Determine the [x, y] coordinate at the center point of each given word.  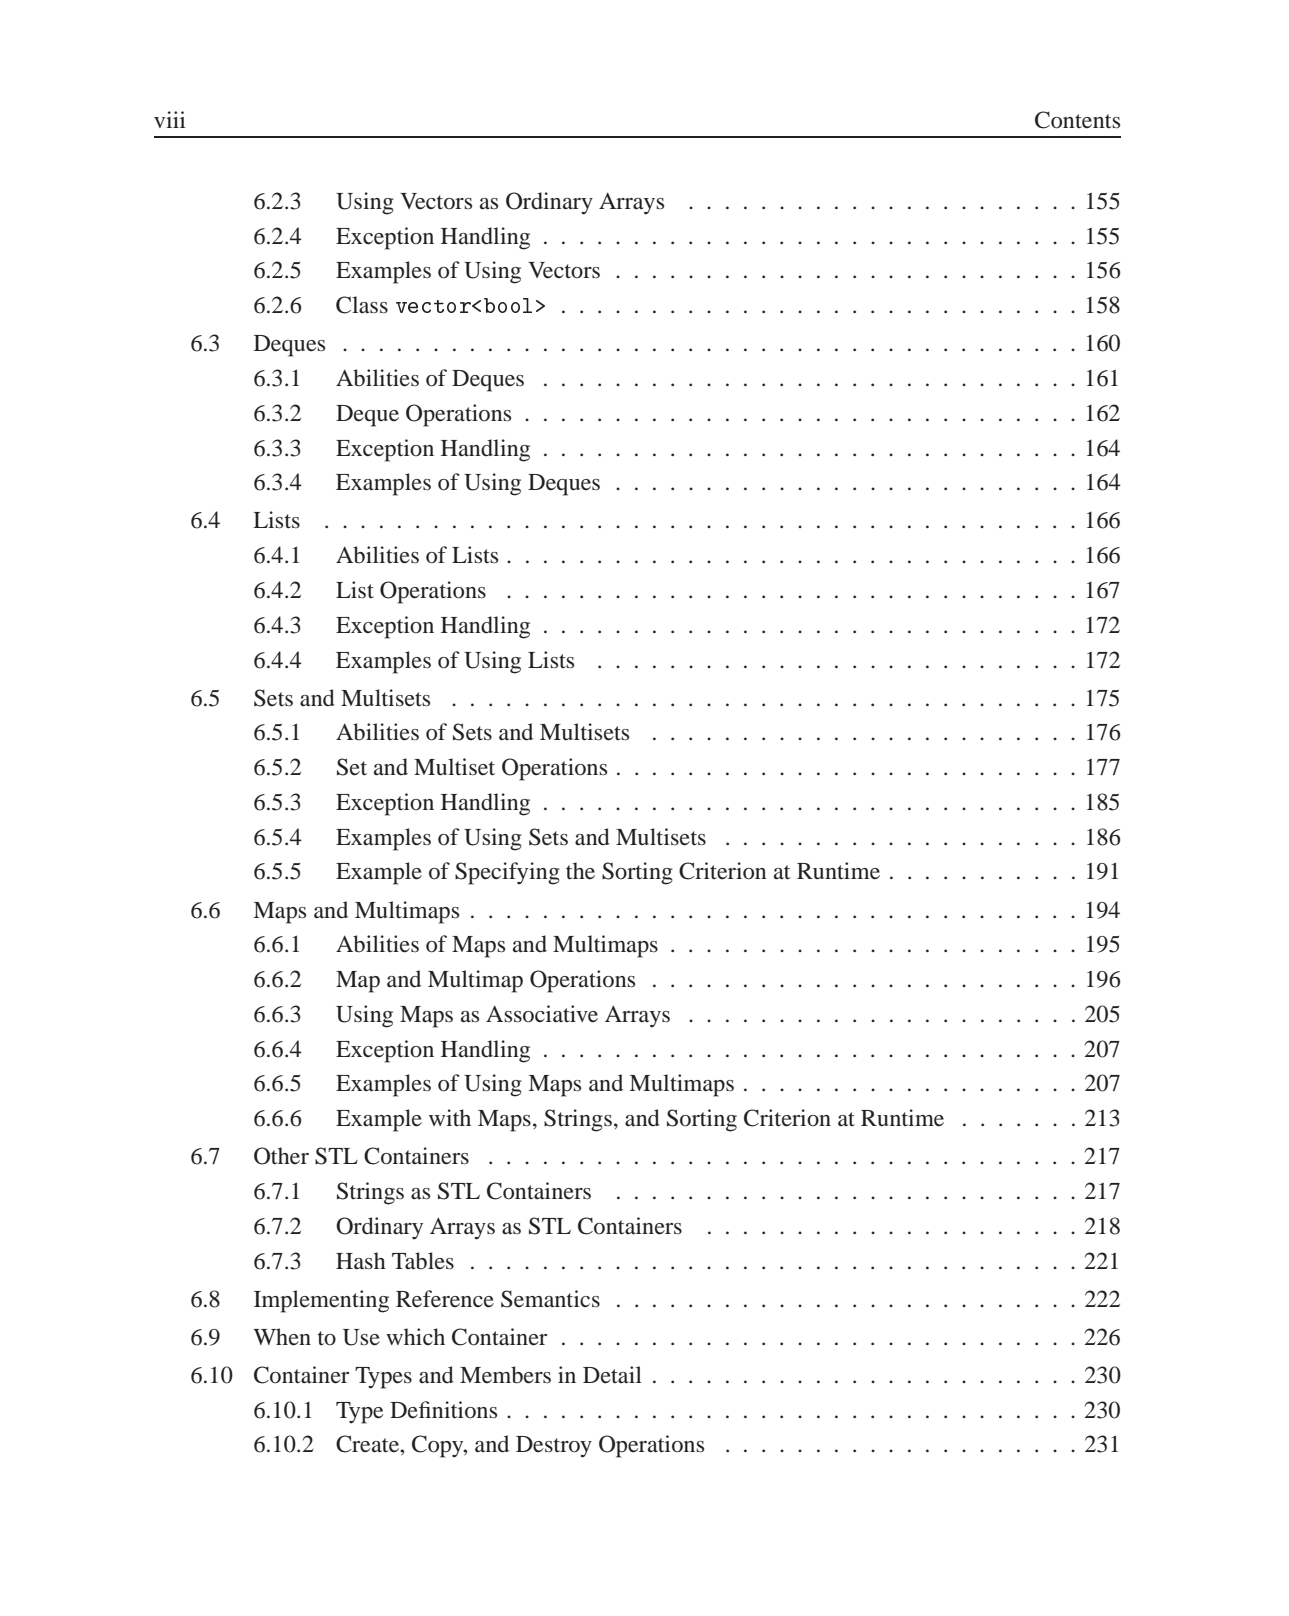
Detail [612, 1375]
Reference [445, 1299]
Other [281, 1156]
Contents [1077, 120]
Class [362, 305]
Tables [423, 1261]
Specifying [507, 873]
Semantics [550, 1299]
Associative [542, 1014]
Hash [361, 1260]
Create [368, 1444]
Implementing [321, 1301]
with [450, 1118]
